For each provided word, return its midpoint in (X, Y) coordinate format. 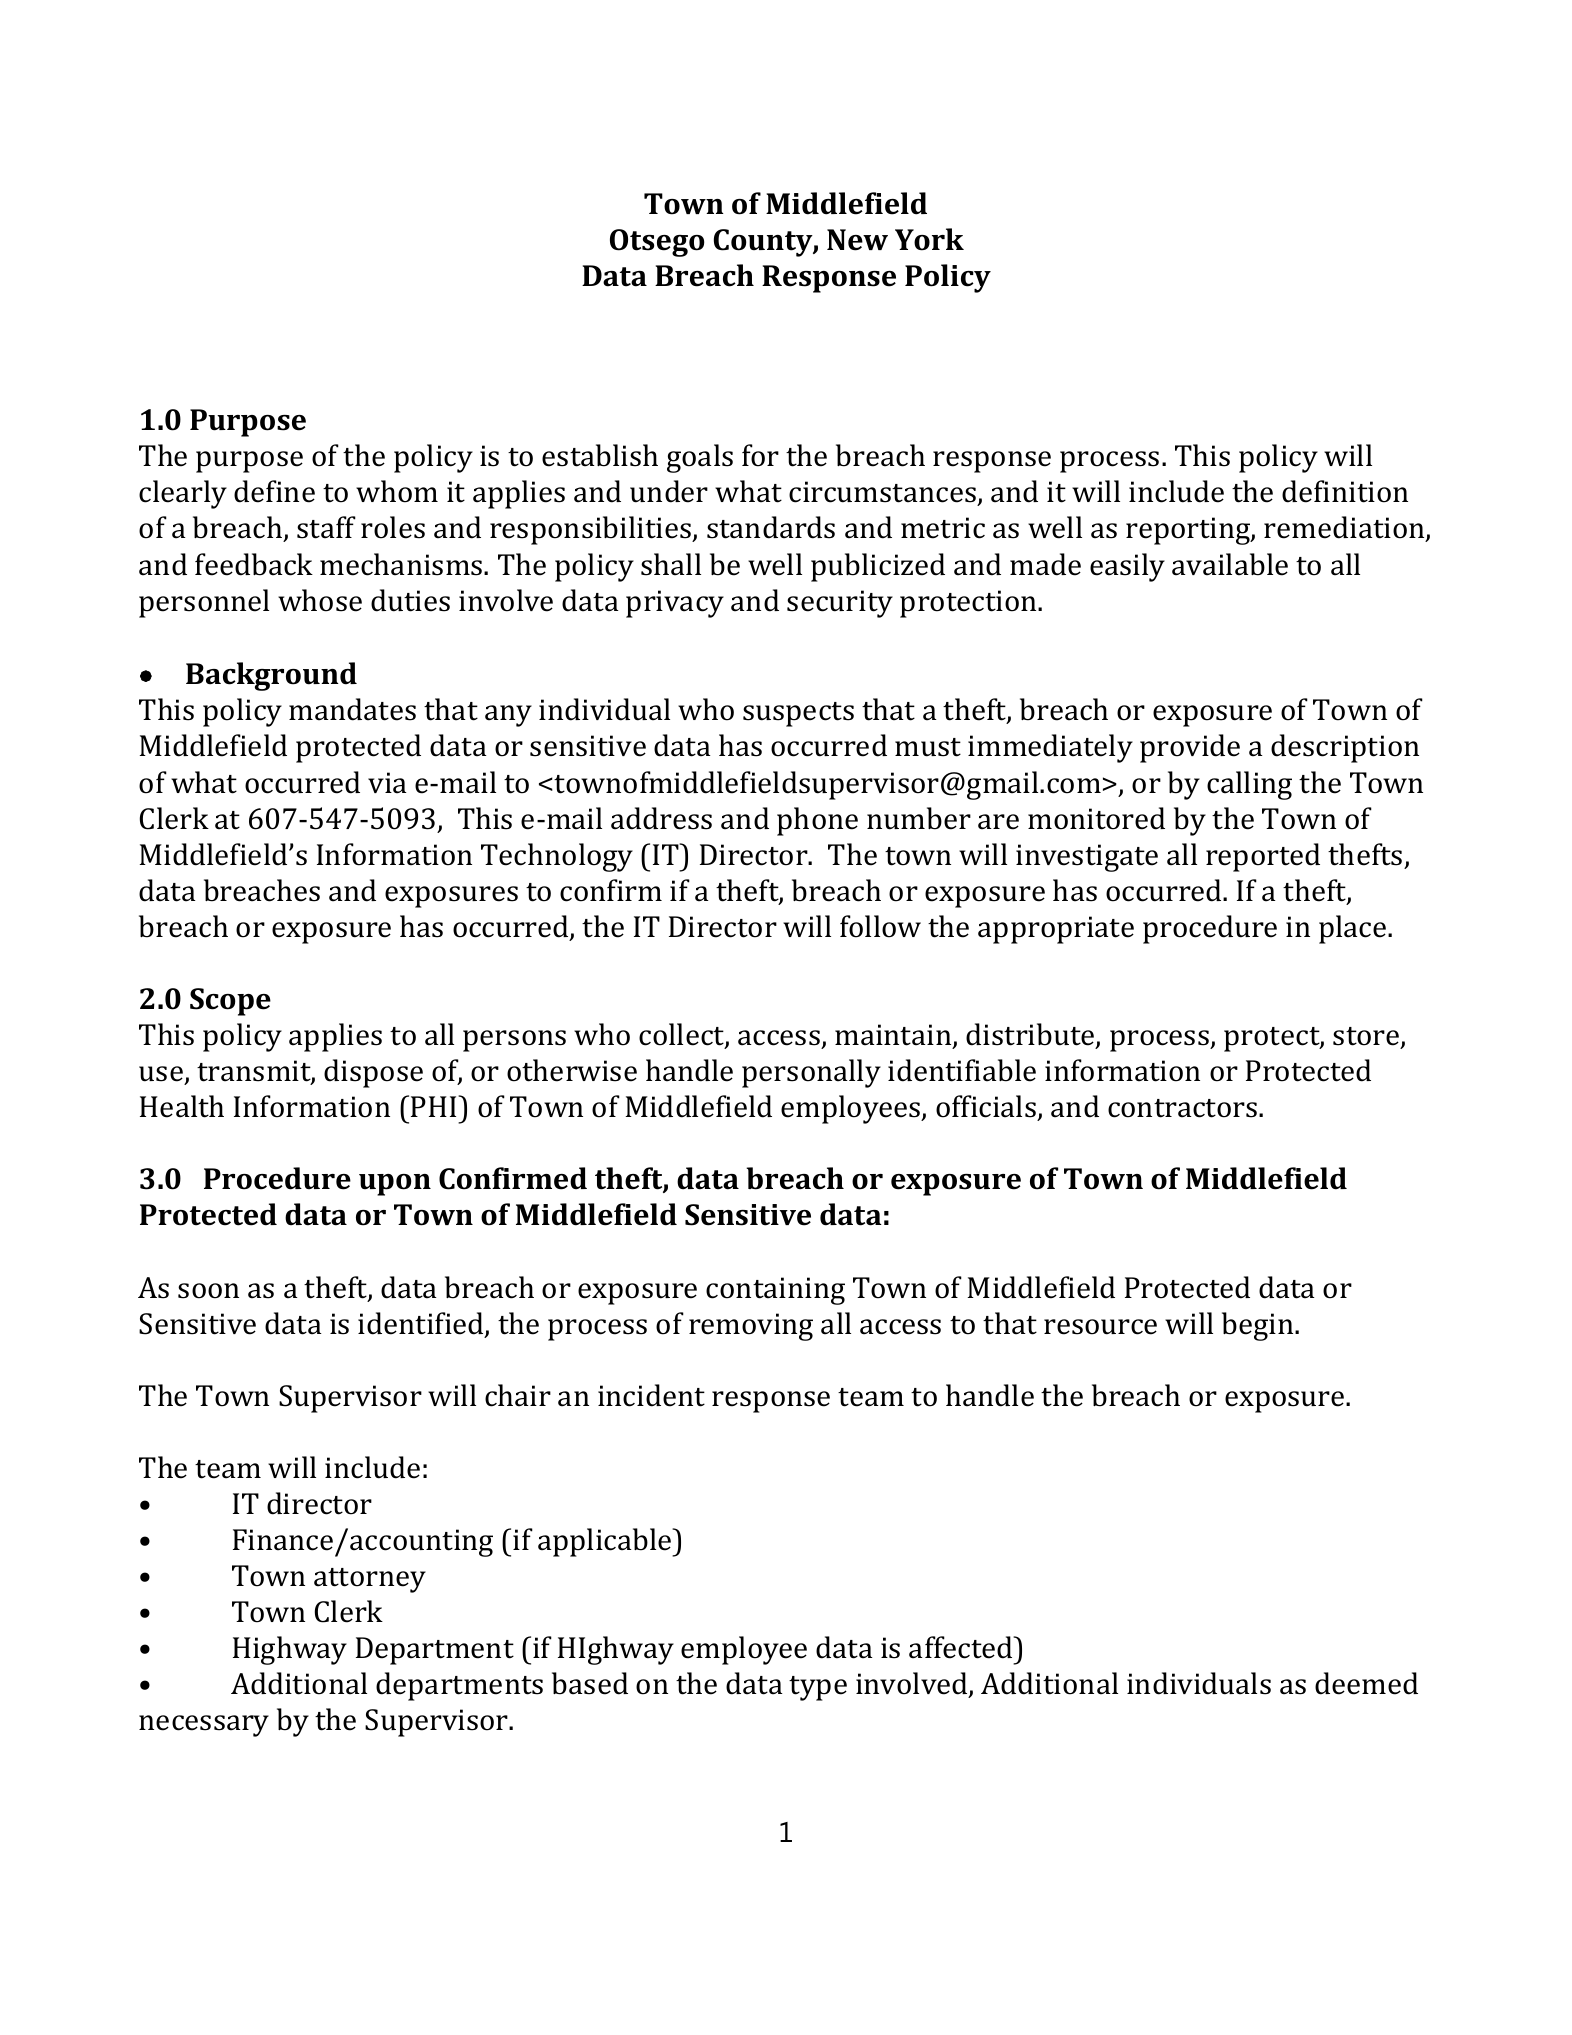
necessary (204, 1726)
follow (880, 926)
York (929, 239)
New (857, 240)
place (1354, 929)
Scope (230, 1002)
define (274, 491)
